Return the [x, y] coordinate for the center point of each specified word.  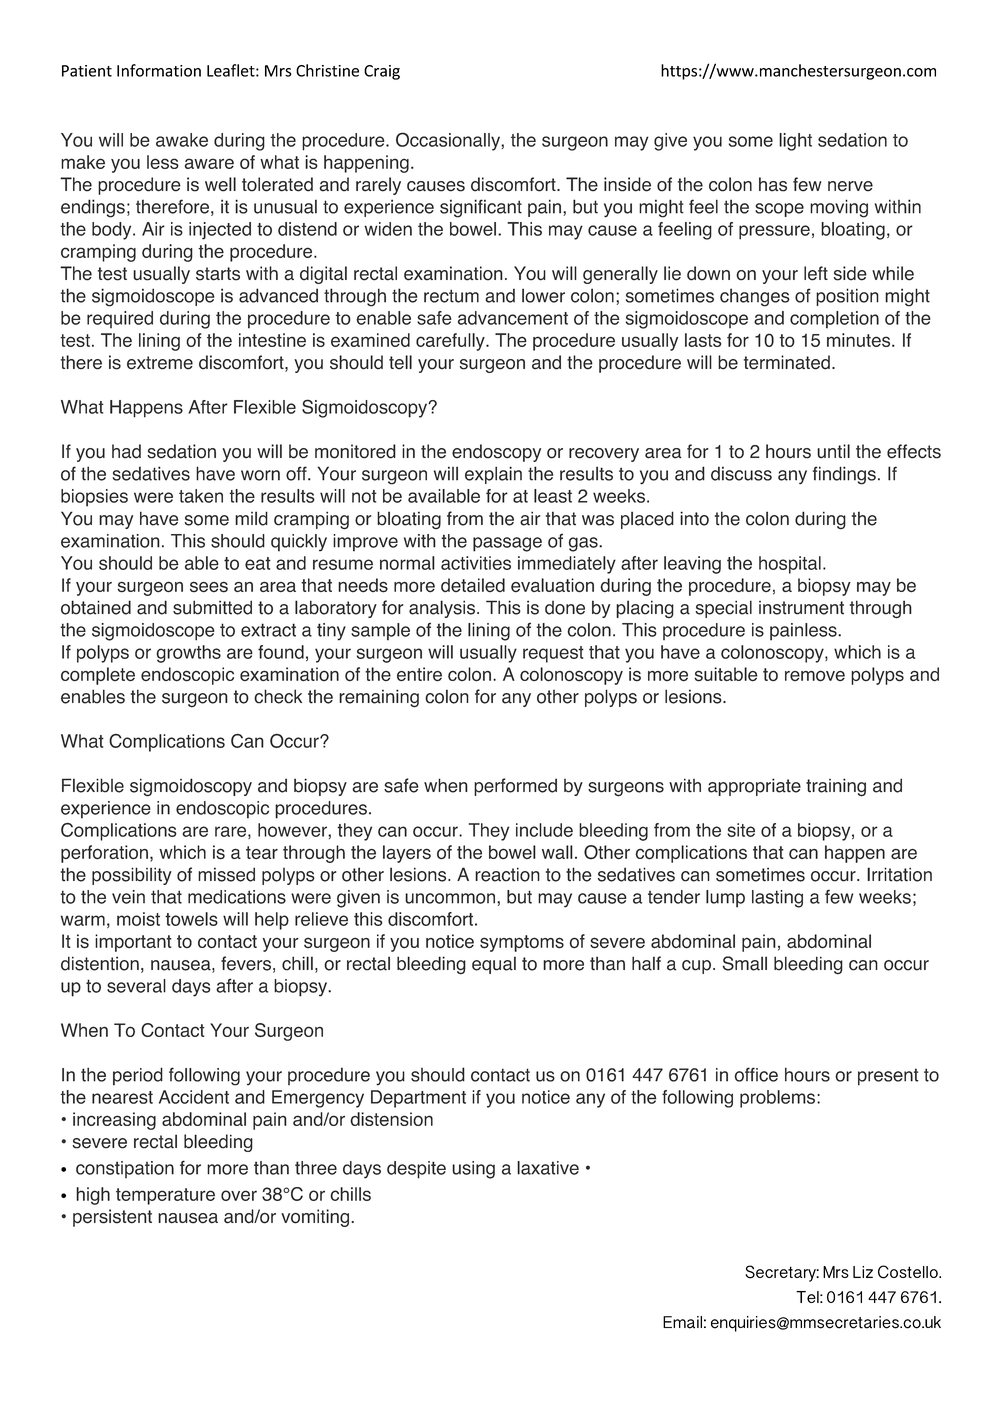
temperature [165, 1196]
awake [182, 140]
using [473, 1170]
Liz [863, 1272]
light [795, 142]
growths [188, 654]
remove [815, 676]
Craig [382, 72]
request [553, 654]
